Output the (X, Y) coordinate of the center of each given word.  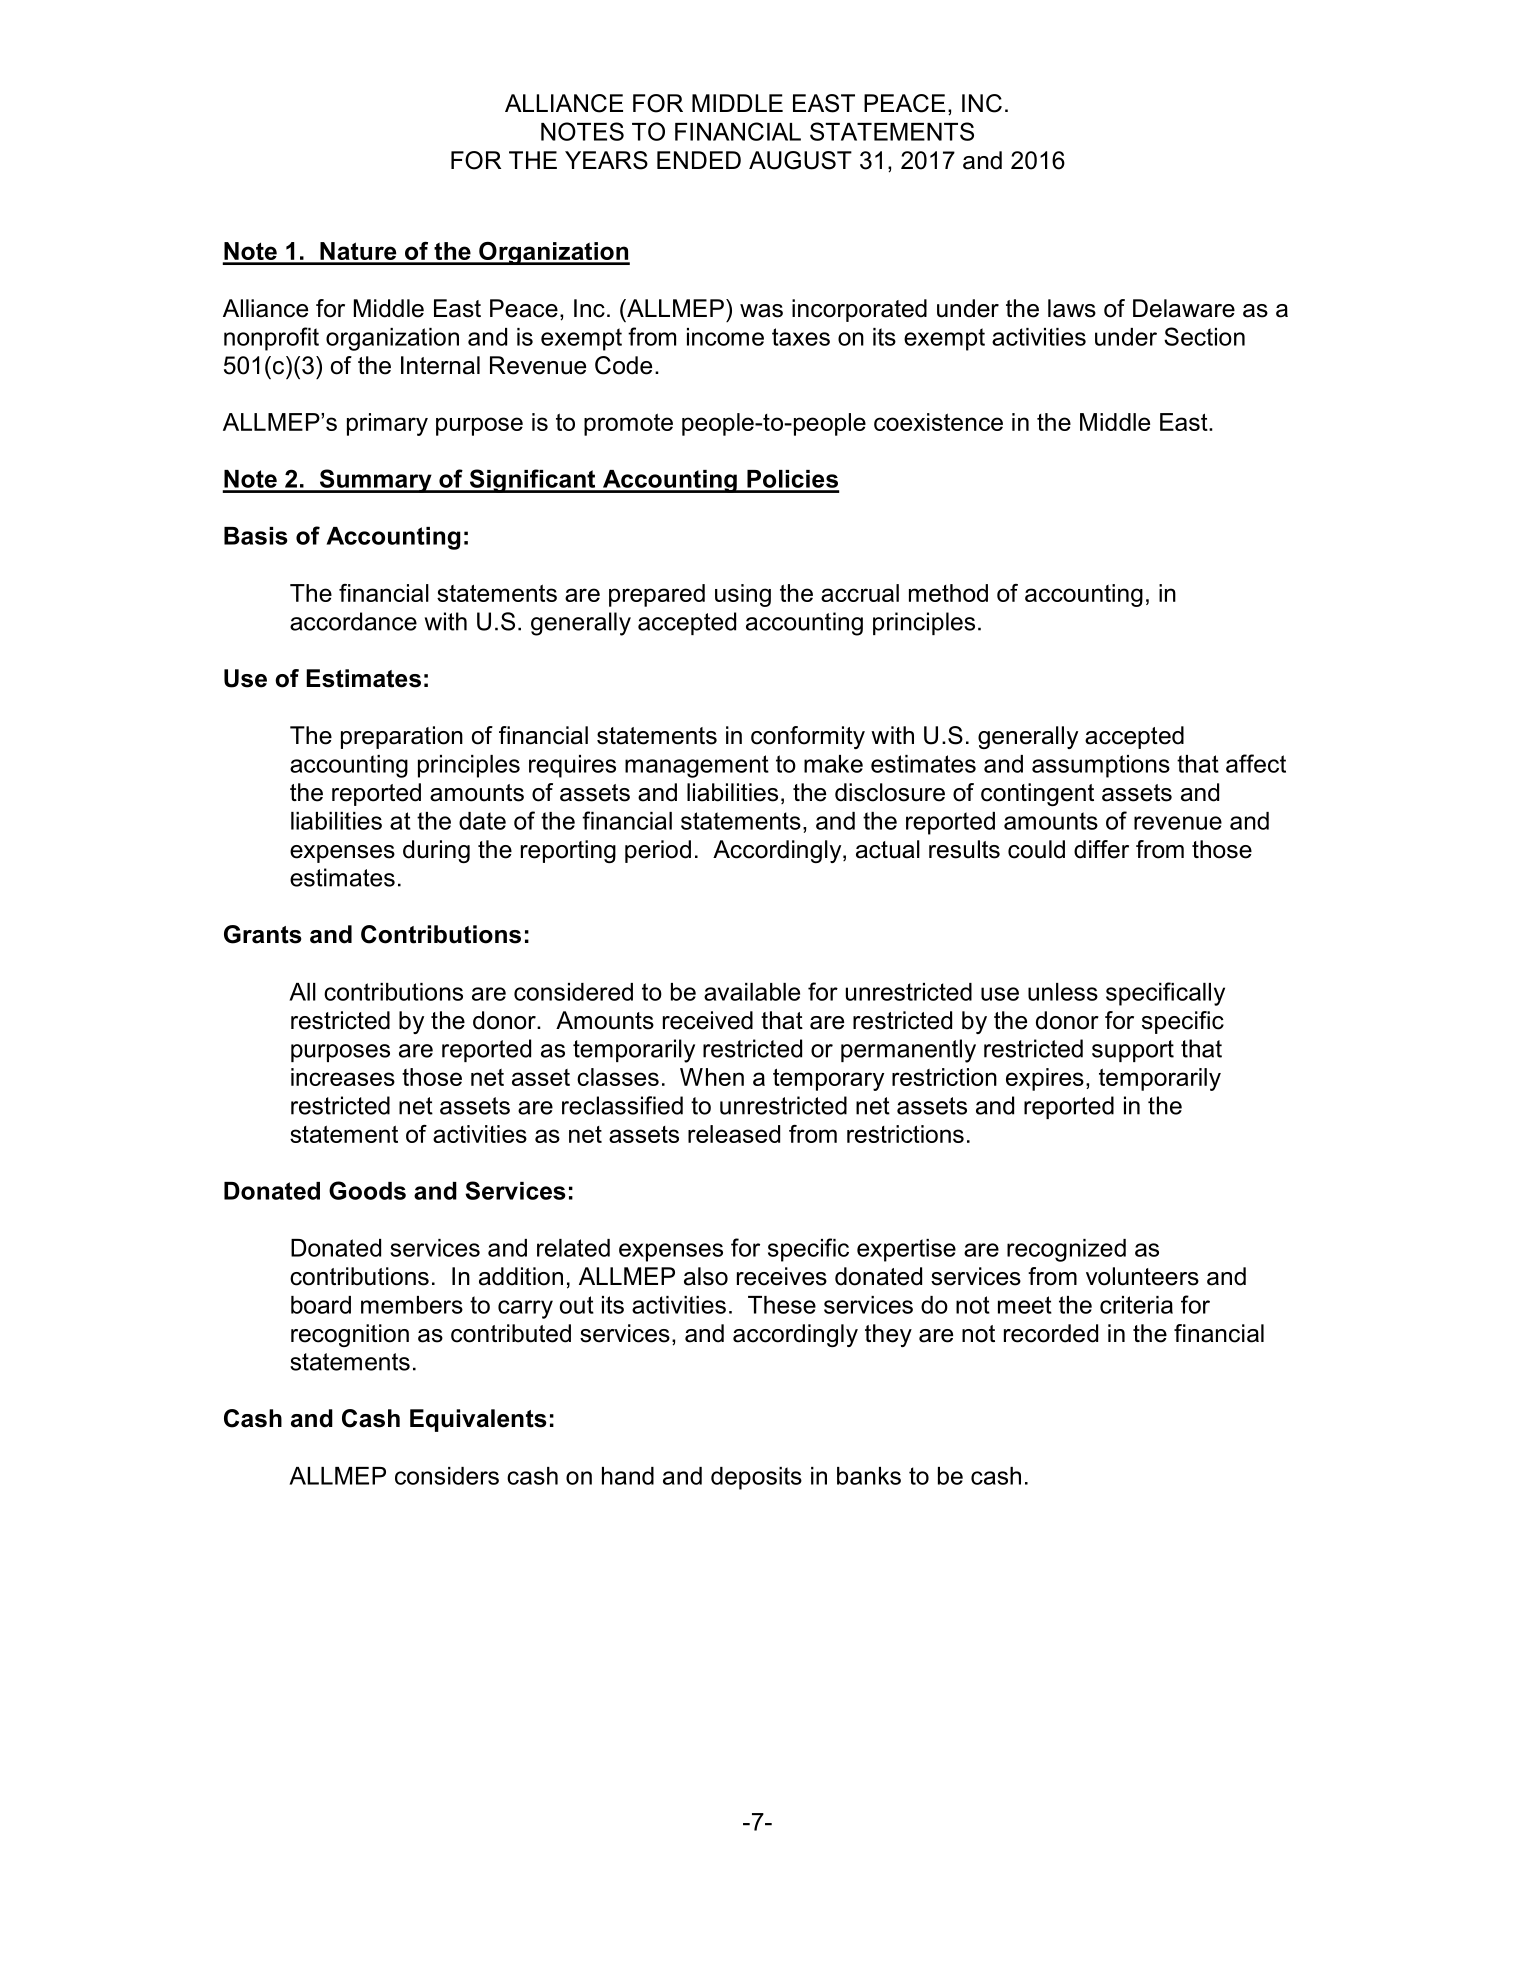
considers (447, 1476)
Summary (375, 481)
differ (1101, 849)
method (948, 593)
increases (343, 1077)
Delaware (1184, 308)
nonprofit (271, 339)
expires (1045, 1079)
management (697, 766)
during (436, 851)
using (743, 595)
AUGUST (800, 160)
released (734, 1134)
